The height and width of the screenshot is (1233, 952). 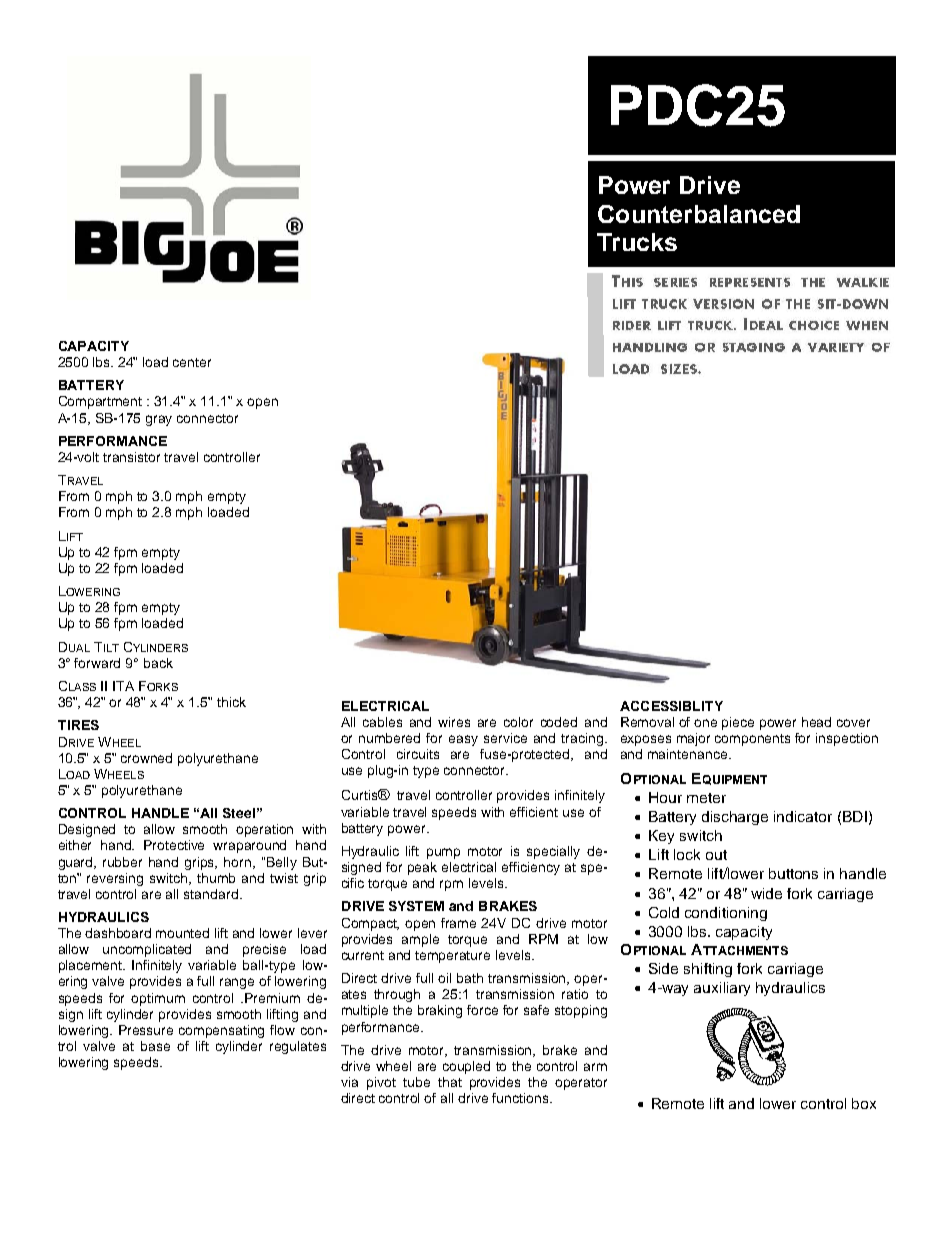 What do you see at coordinates (637, 242) in the screenshot?
I see `Trucks` at bounding box center [637, 242].
